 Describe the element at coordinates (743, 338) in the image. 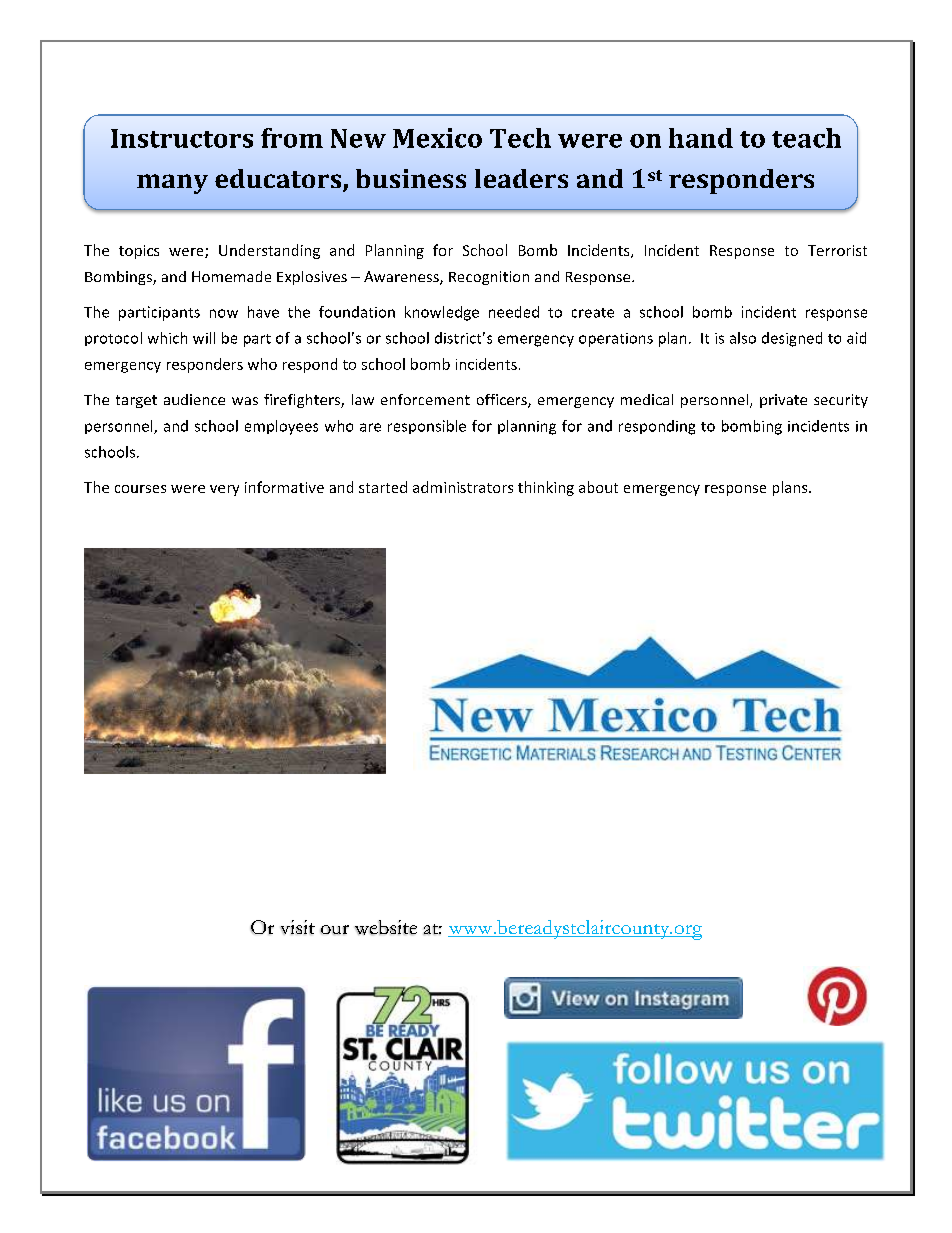

I see `also` at that location.
